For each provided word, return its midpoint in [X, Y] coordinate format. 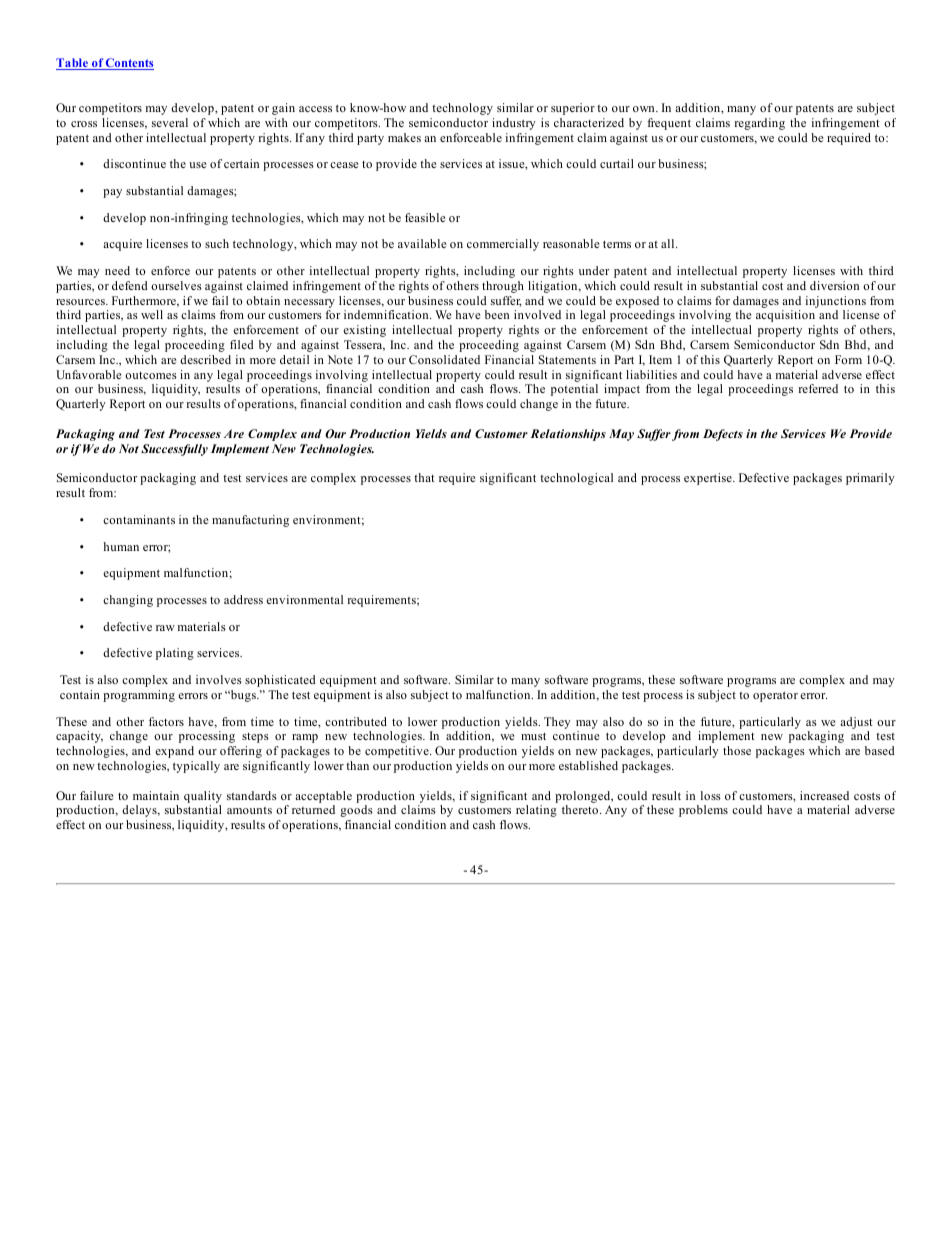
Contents [129, 64]
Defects [723, 435]
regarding [759, 124]
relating [536, 811]
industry [514, 124]
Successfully [174, 450]
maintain [156, 795]
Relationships [568, 435]
